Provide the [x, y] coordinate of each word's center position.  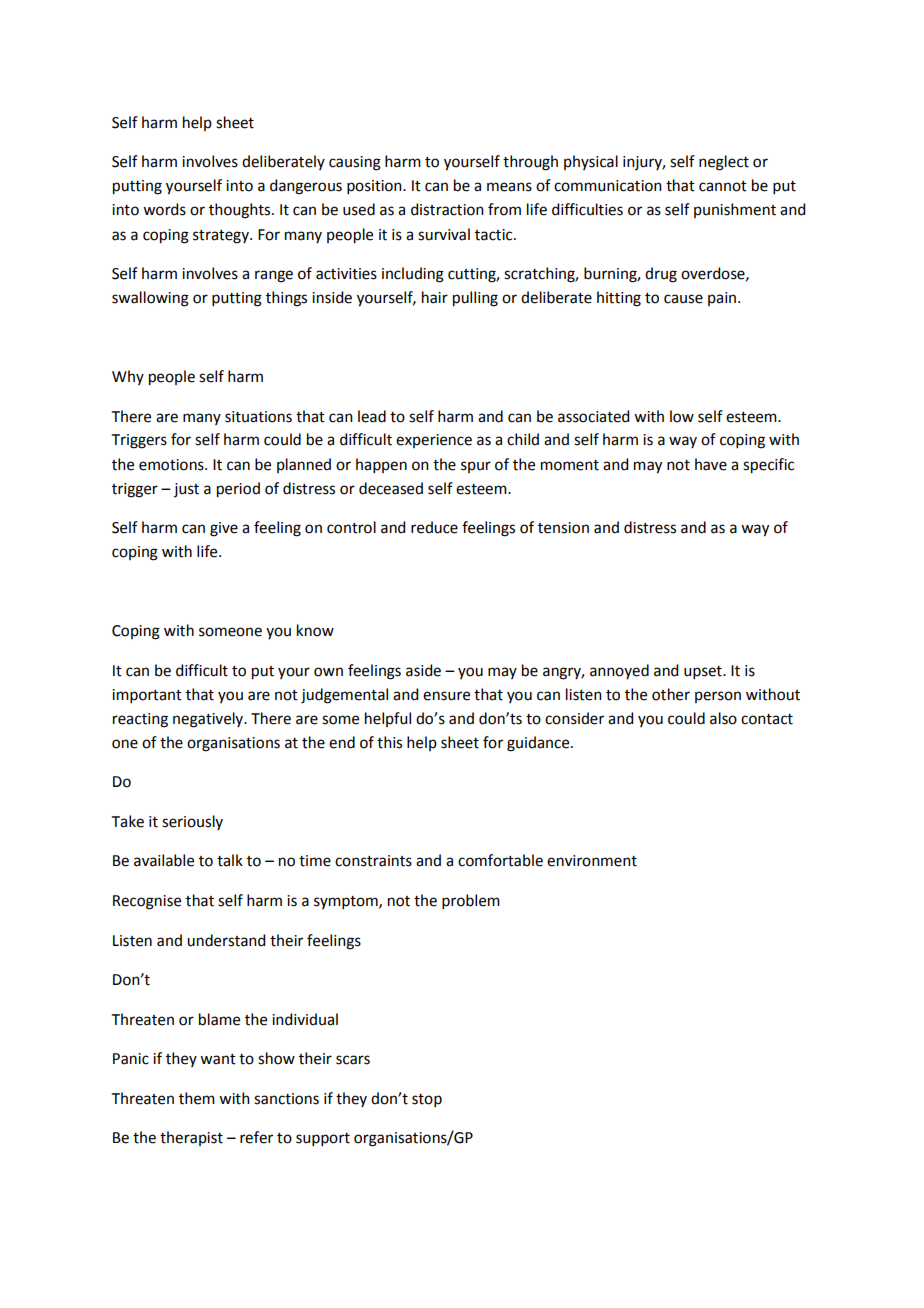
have [711, 464]
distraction [447, 209]
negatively [209, 720]
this [389, 742]
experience [434, 441]
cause [683, 299]
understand [226, 940]
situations [258, 417]
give [224, 529]
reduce [434, 527]
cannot [723, 186]
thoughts [241, 211]
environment [592, 861]
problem [471, 901]
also [723, 718]
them [197, 1098]
